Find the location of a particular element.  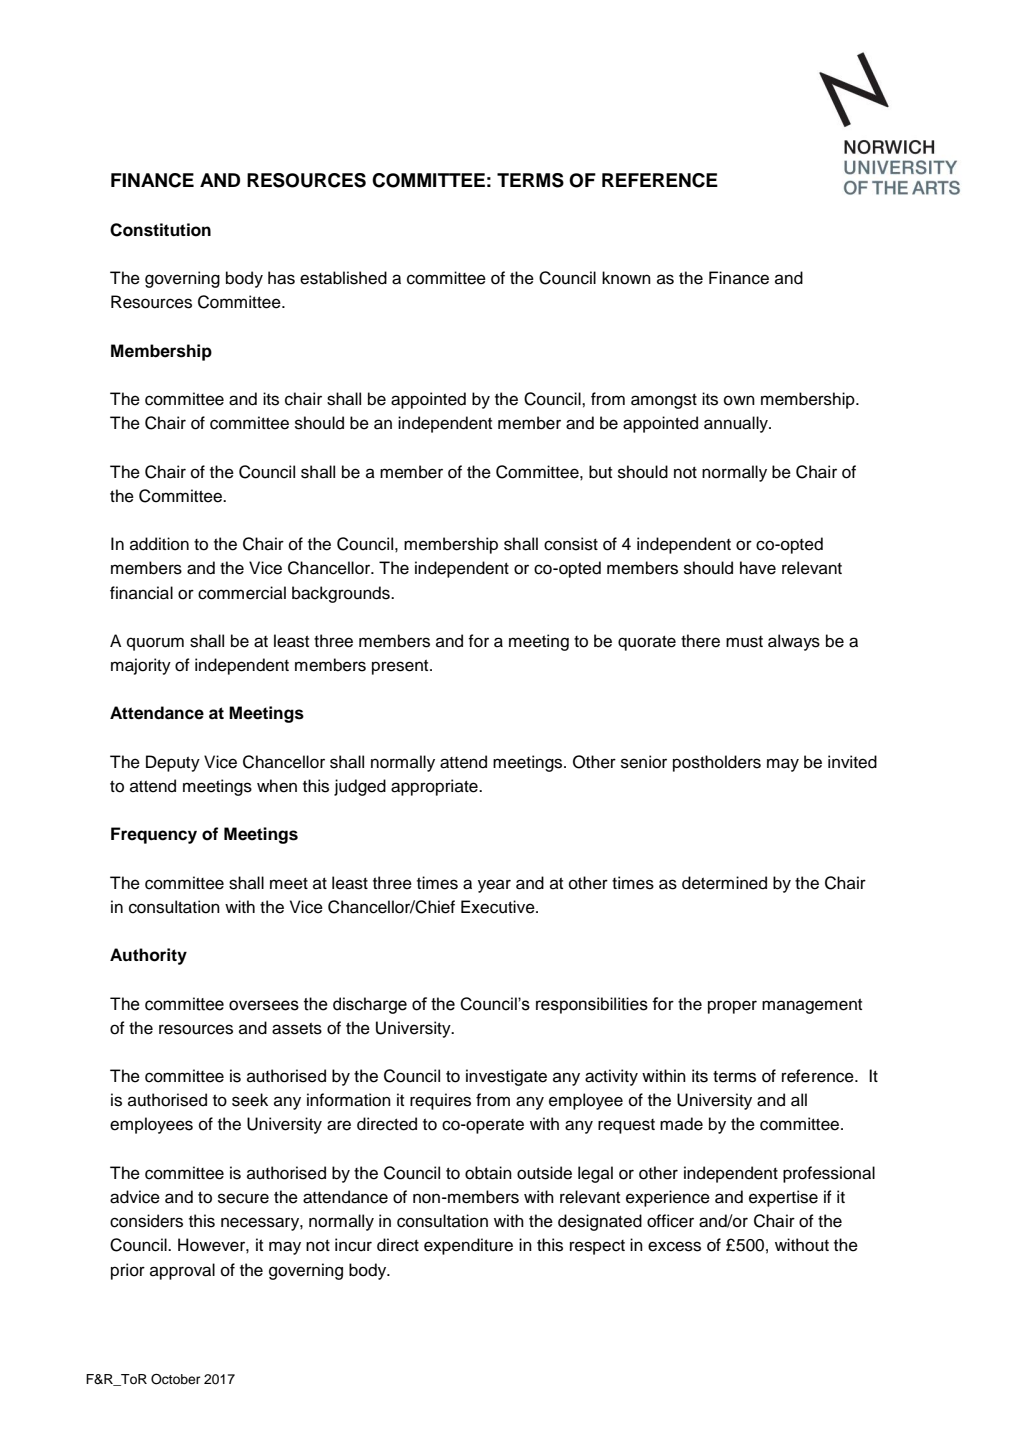

amongst is located at coordinates (664, 401).
